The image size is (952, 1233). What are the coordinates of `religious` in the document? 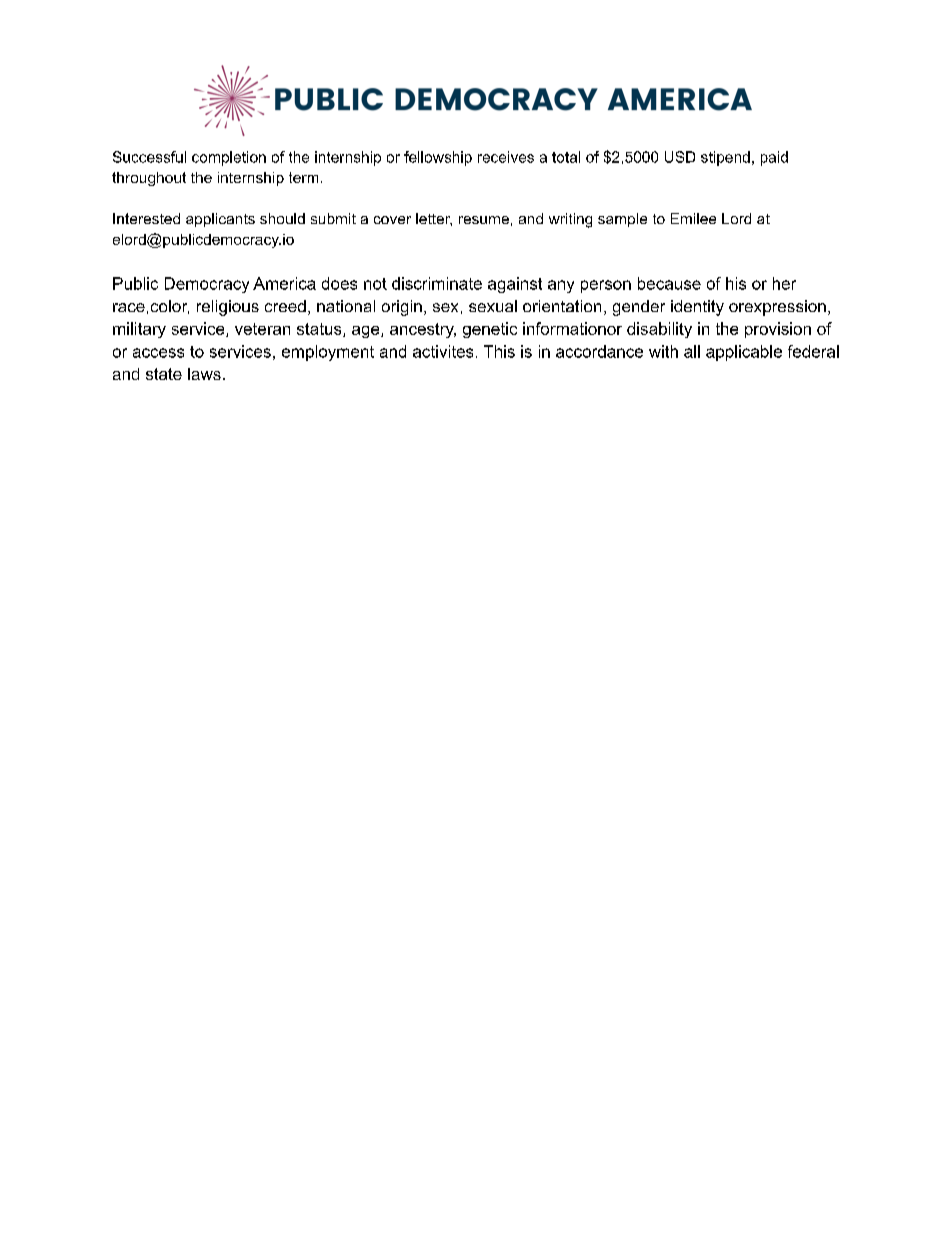 It's located at (228, 308).
